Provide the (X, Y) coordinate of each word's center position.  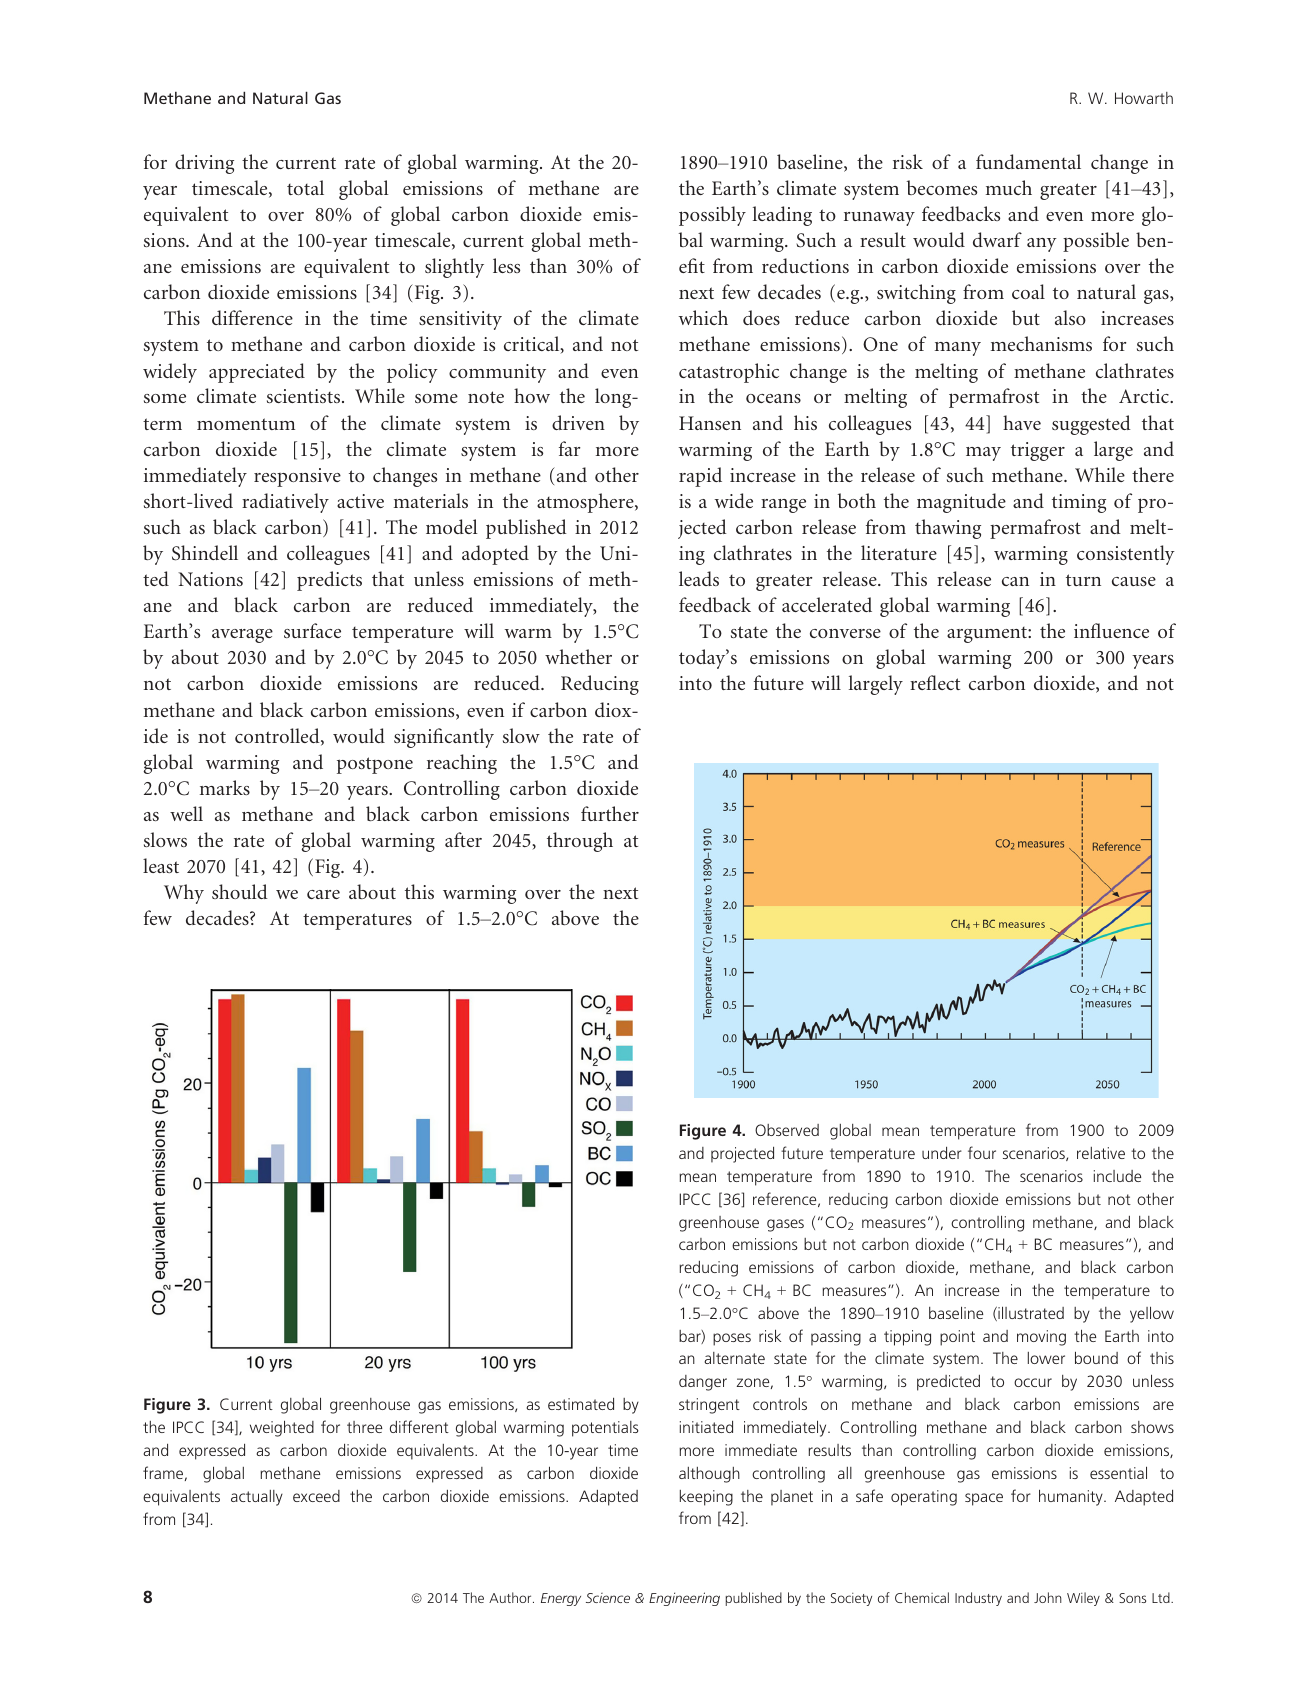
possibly (712, 216)
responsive (297, 477)
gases (785, 1225)
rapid (700, 477)
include (1117, 1176)
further (610, 813)
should (240, 891)
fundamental (1028, 161)
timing (1079, 503)
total (305, 187)
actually (257, 1498)
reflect (935, 682)
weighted (282, 1428)
